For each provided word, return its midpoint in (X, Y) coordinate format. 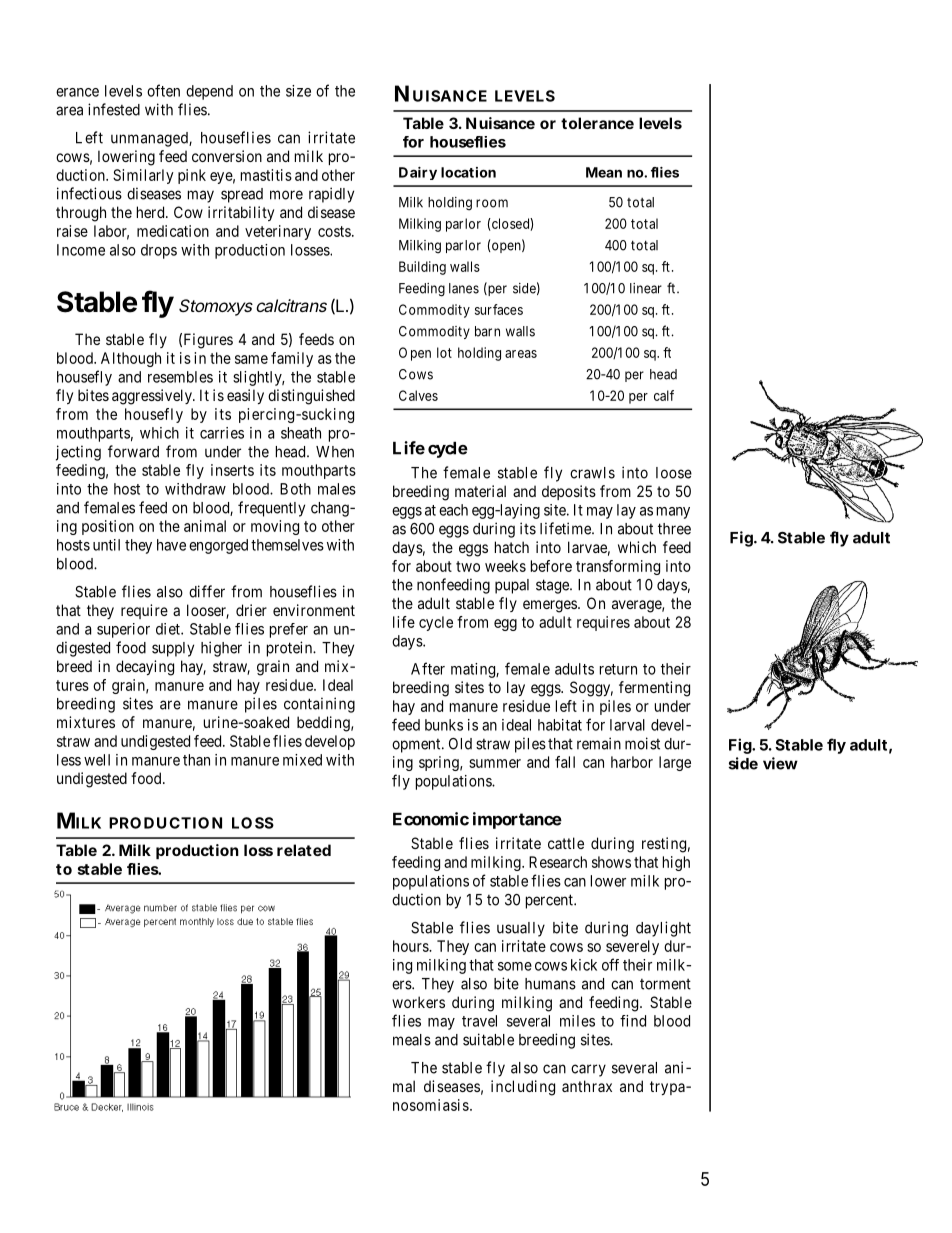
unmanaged (150, 139)
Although (131, 359)
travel (479, 1021)
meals (412, 1040)
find (633, 1021)
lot (444, 352)
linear (646, 288)
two (468, 566)
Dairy (418, 173)
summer (495, 763)
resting (664, 845)
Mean (604, 172)
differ (207, 591)
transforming (618, 567)
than (196, 760)
